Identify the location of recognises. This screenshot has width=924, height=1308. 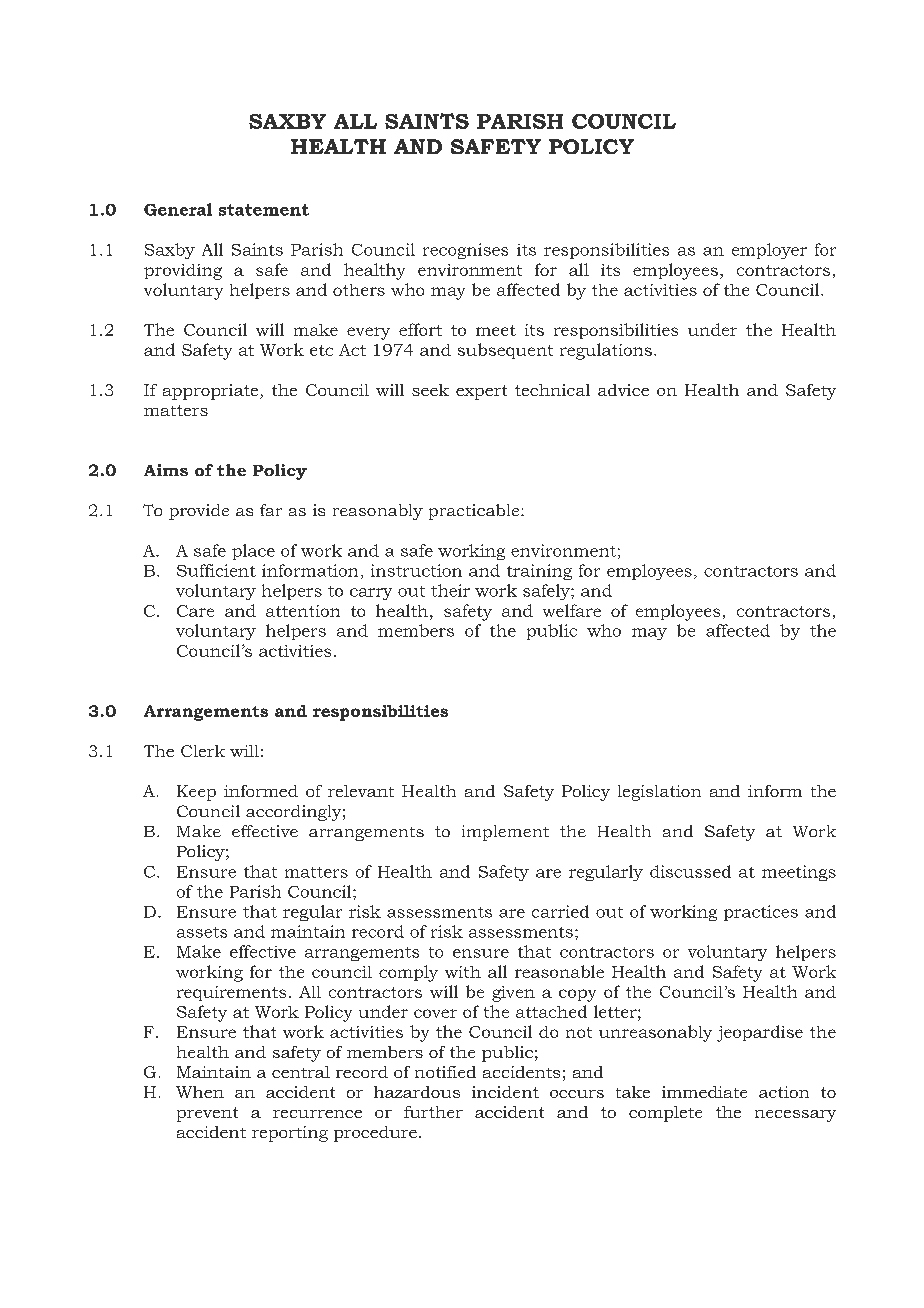
(465, 251).
